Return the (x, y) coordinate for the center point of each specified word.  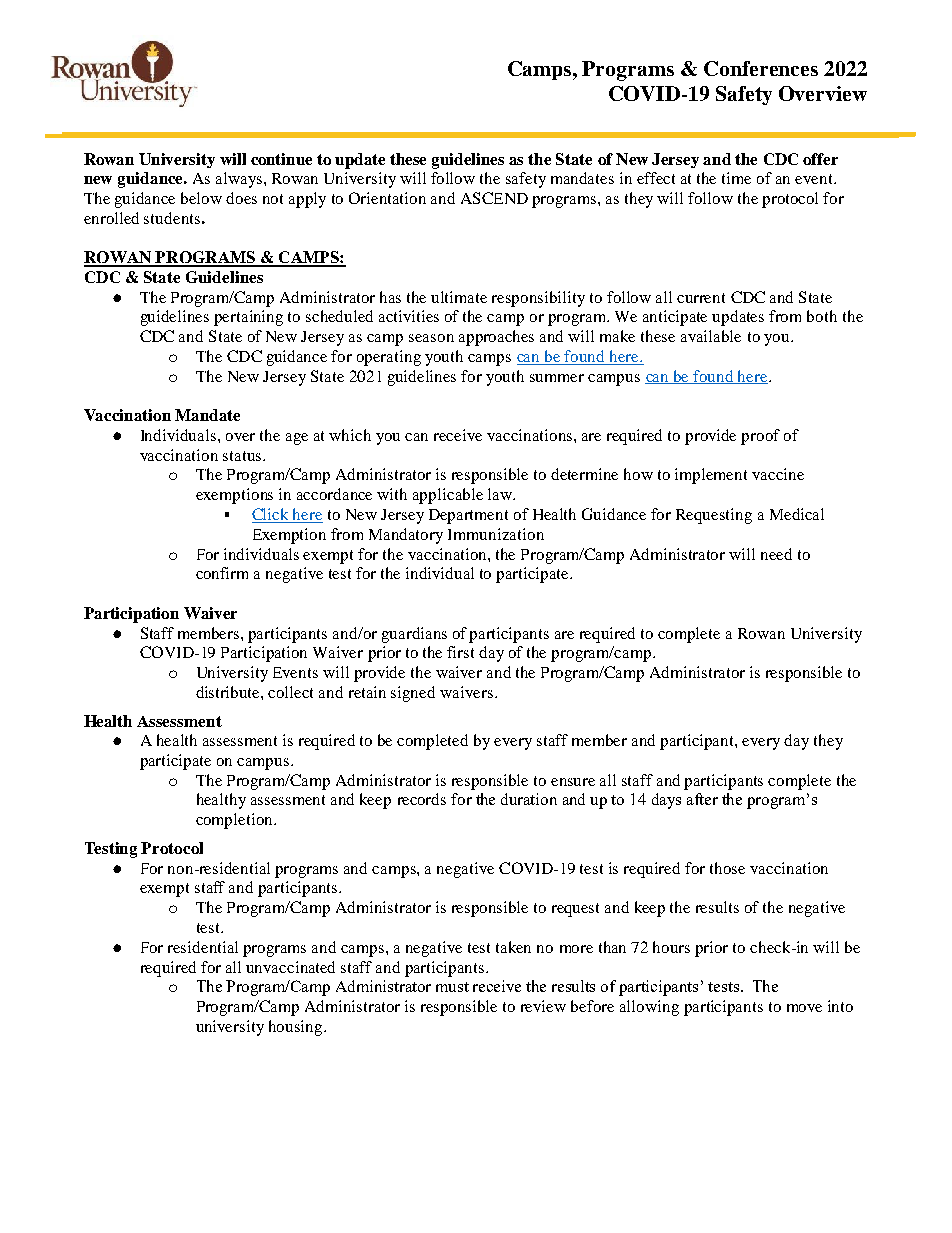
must (452, 987)
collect (290, 692)
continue (281, 159)
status (243, 456)
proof (760, 437)
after (702, 799)
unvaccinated (290, 967)
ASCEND (494, 198)
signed (413, 694)
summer (557, 378)
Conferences (761, 68)
